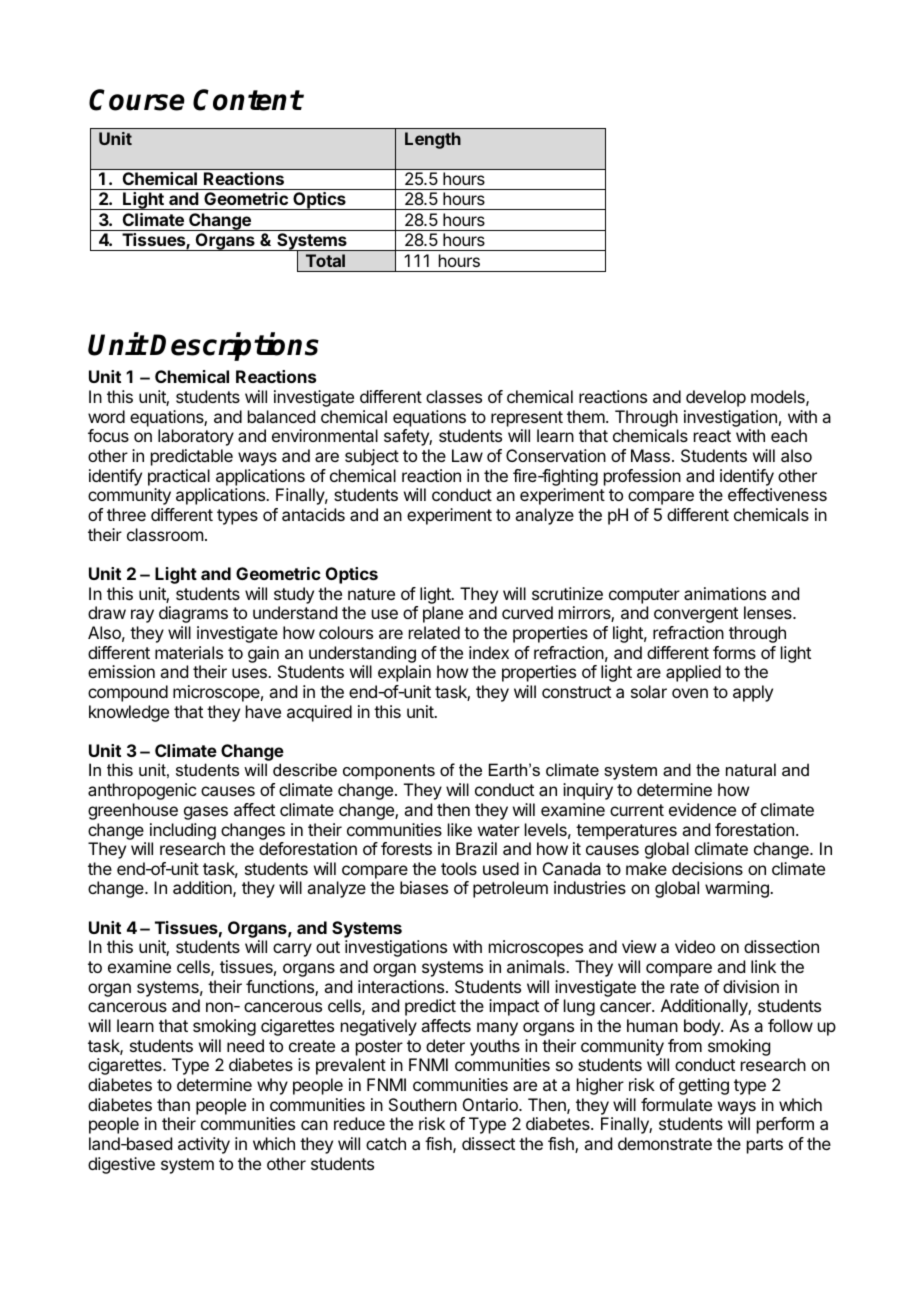 Image resolution: width=924 pixels, height=1308 pixels. What do you see at coordinates (179, 477) in the page?
I see `practical` at bounding box center [179, 477].
